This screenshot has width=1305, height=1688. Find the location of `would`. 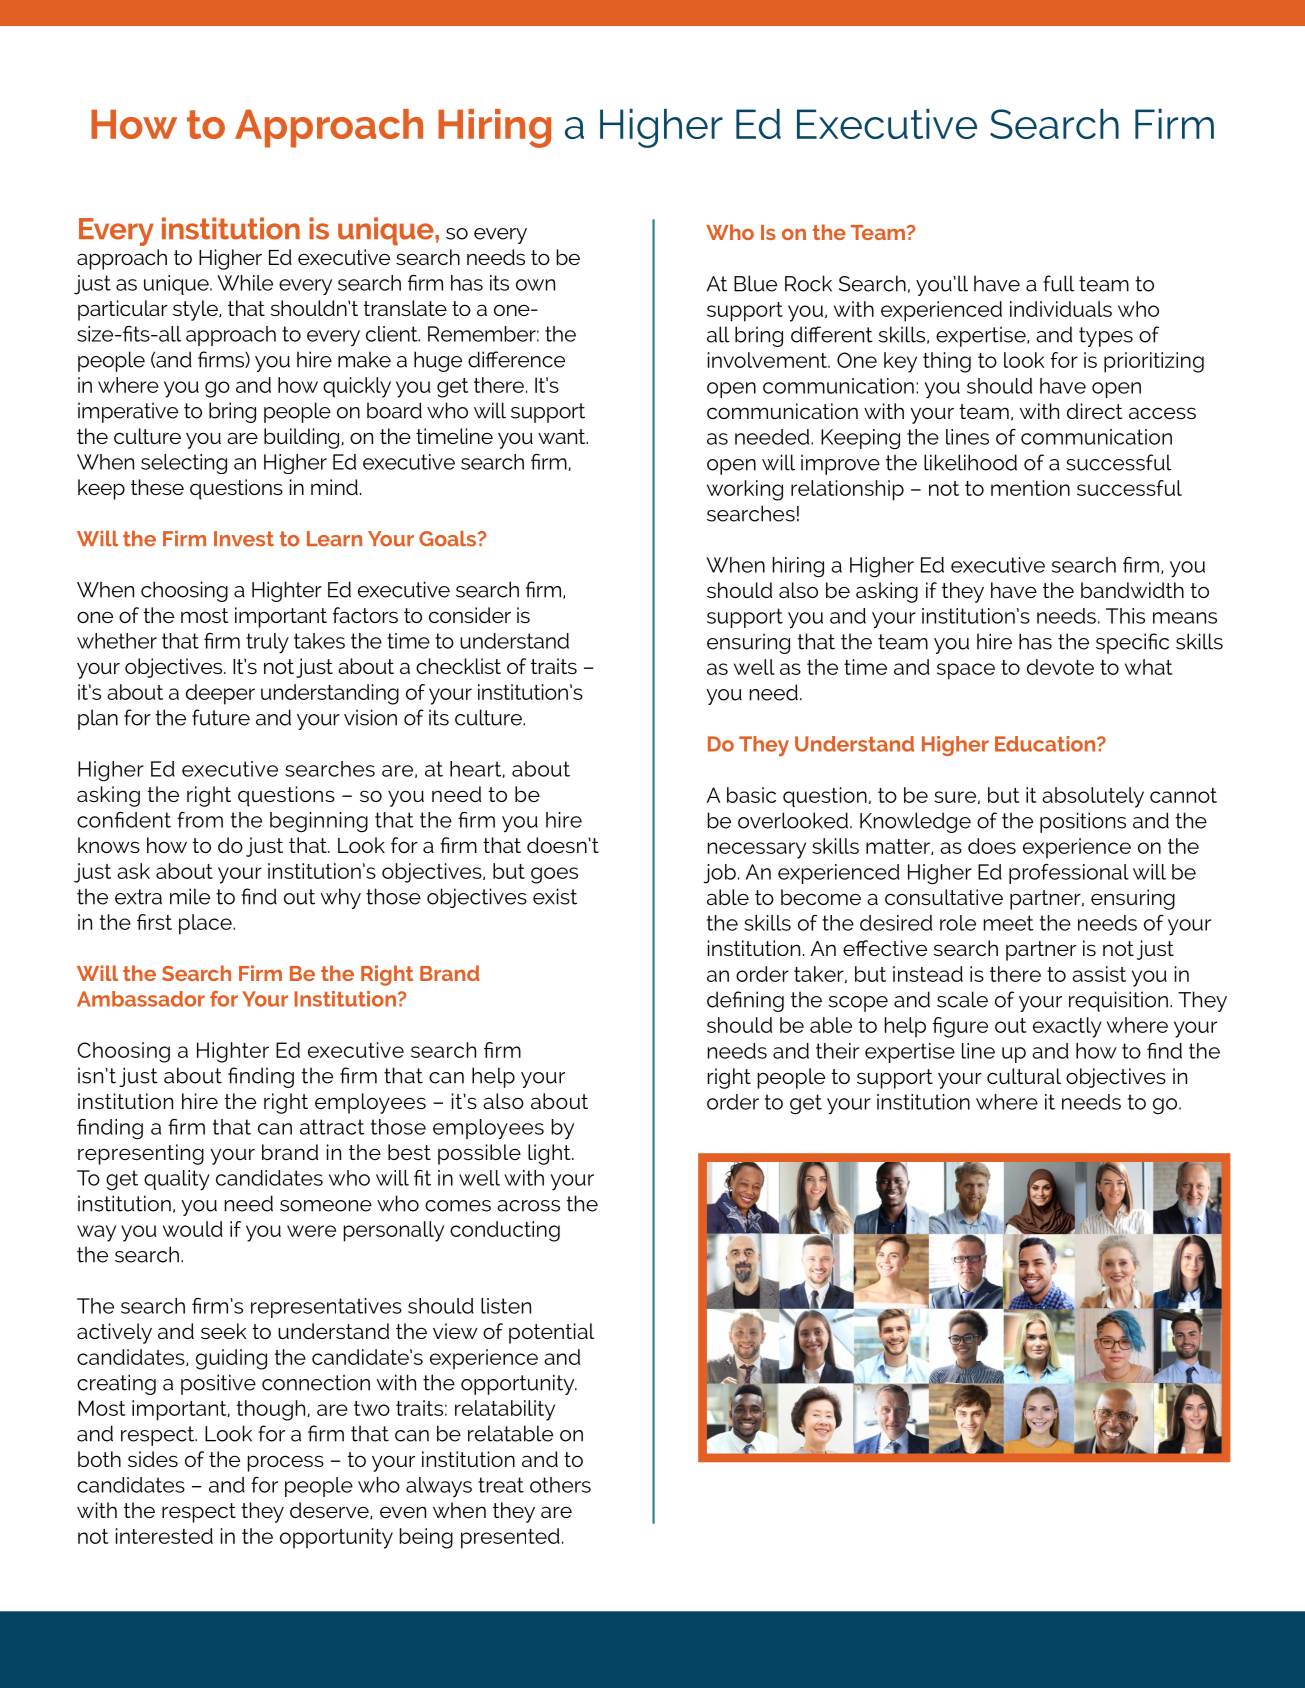

would is located at coordinates (193, 1229).
